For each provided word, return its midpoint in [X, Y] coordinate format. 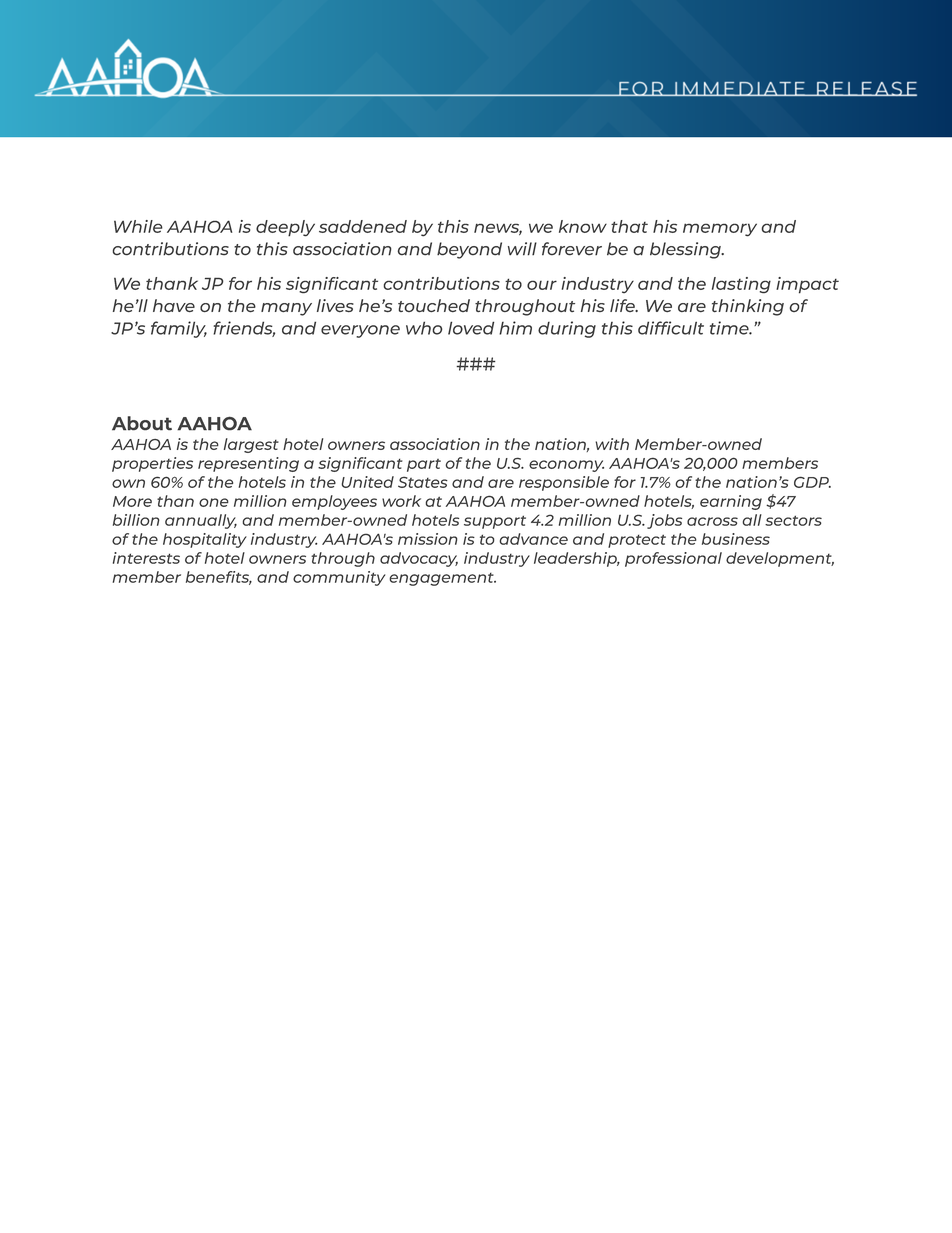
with [612, 444]
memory [720, 230]
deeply [285, 228]
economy [566, 466]
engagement [442, 579]
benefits [219, 578]
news [498, 229]
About [142, 423]
